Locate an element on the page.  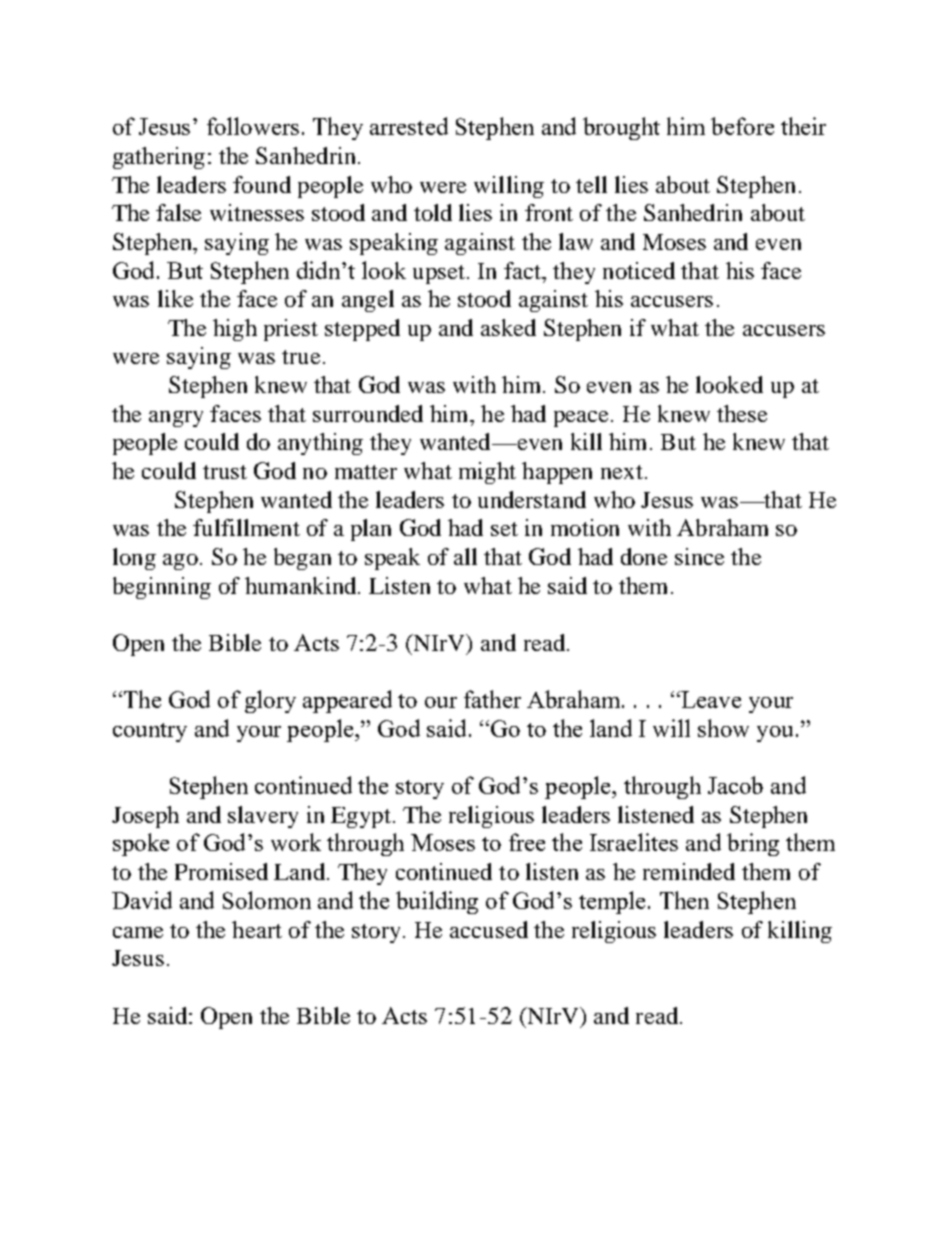
asked is located at coordinates (508, 327).
